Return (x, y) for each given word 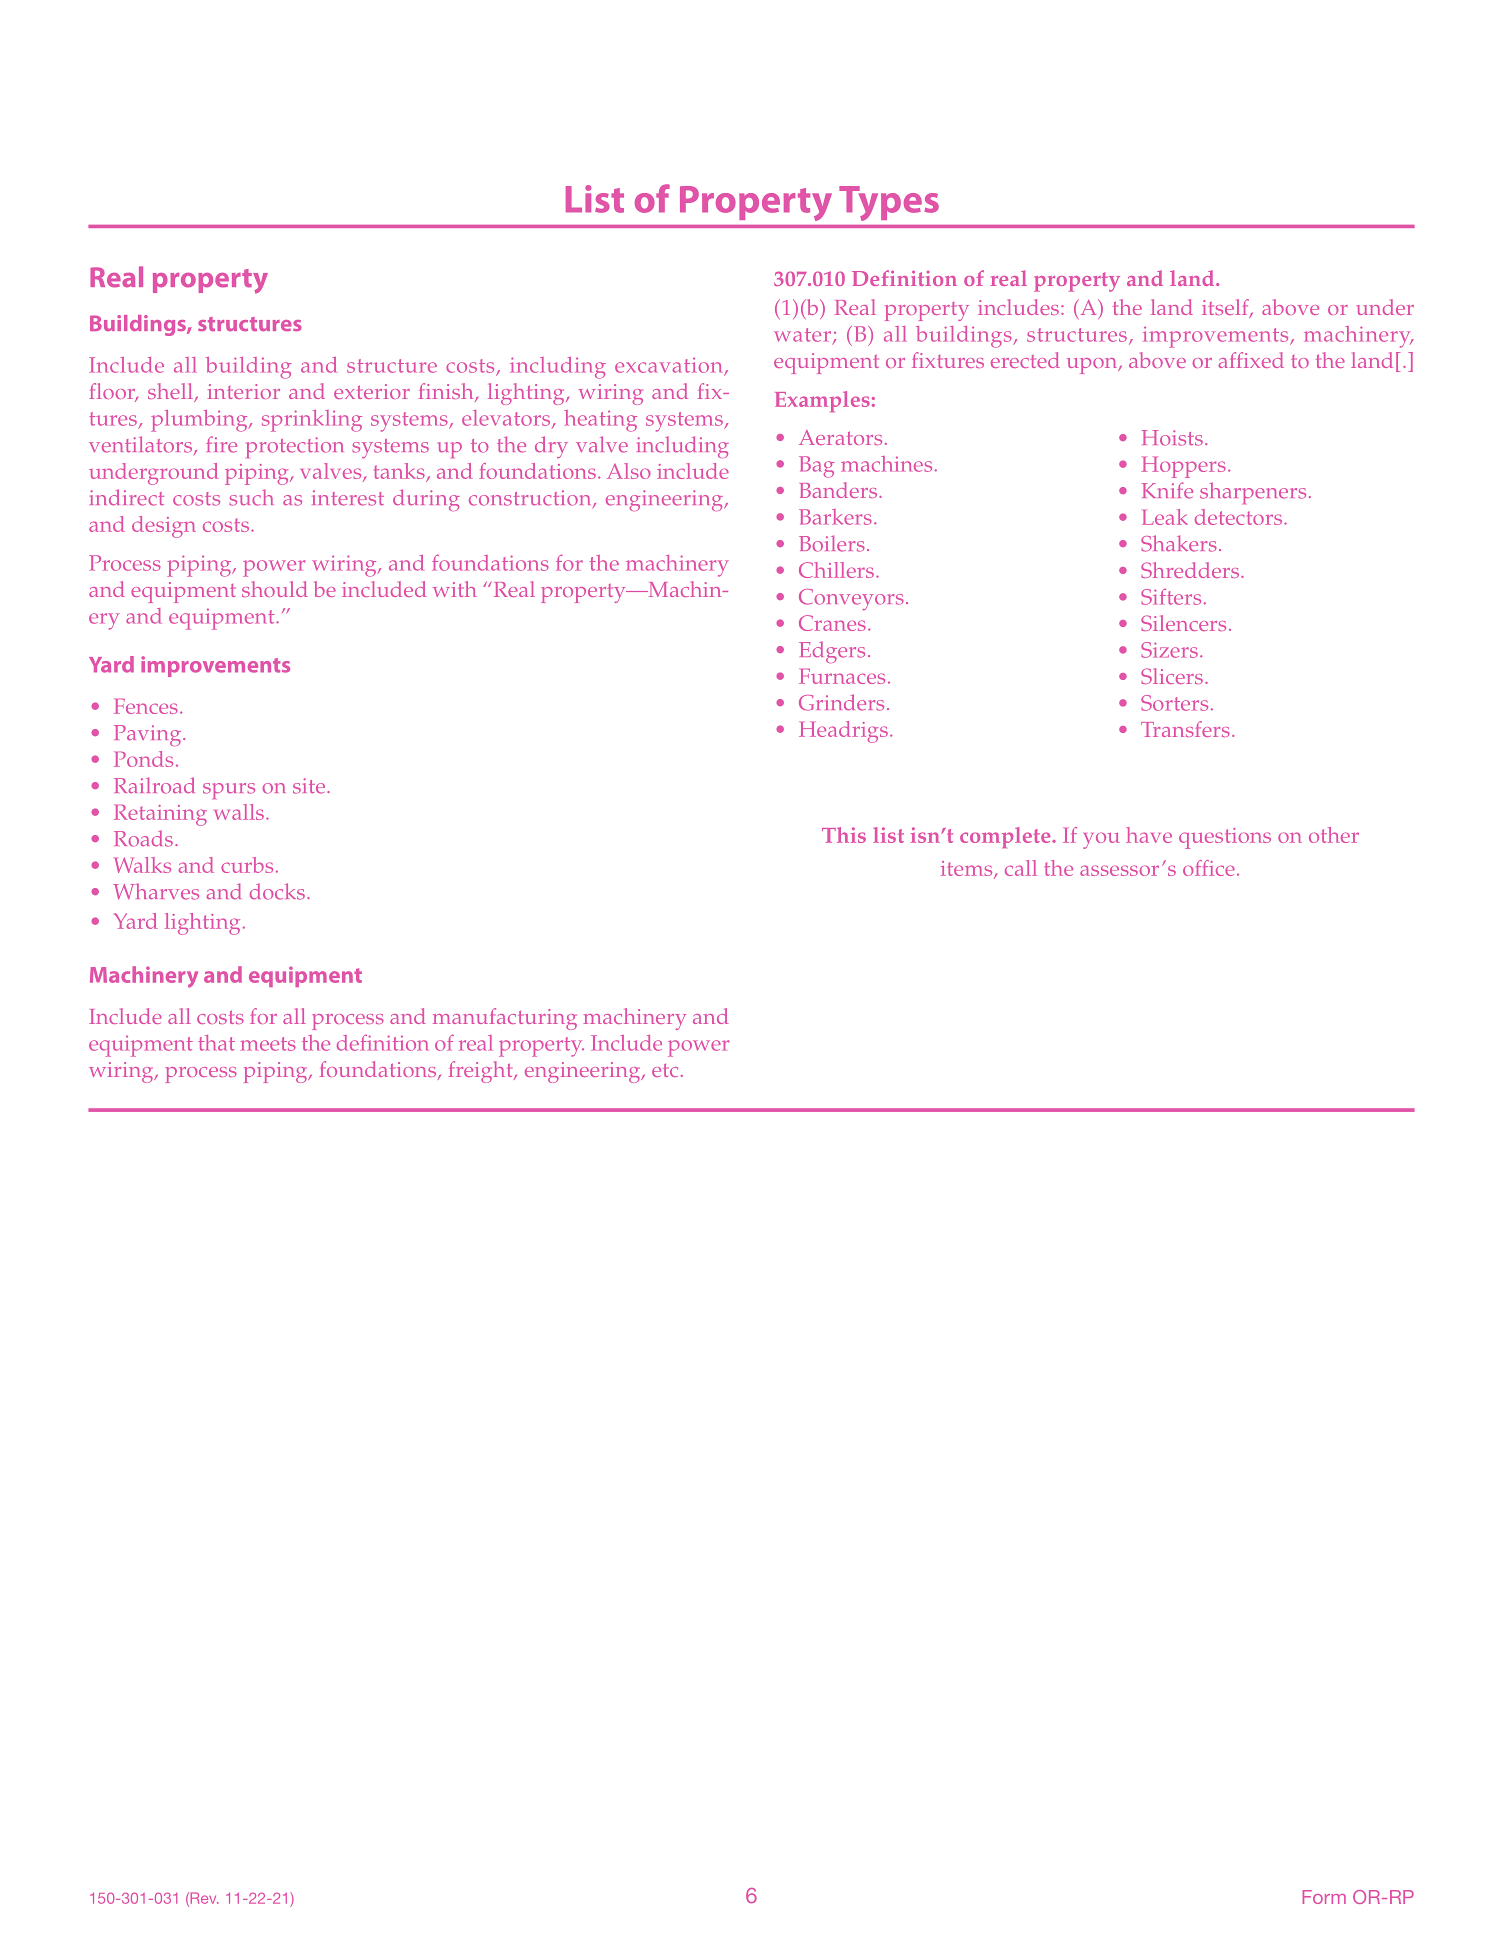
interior (244, 391)
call (1021, 868)
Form (1324, 1897)
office (1209, 868)
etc (665, 1070)
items (968, 870)
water (802, 335)
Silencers (1183, 623)
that (216, 1043)
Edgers (832, 652)
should (275, 589)
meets (268, 1044)
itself (1226, 308)
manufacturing (505, 1019)
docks (277, 891)
